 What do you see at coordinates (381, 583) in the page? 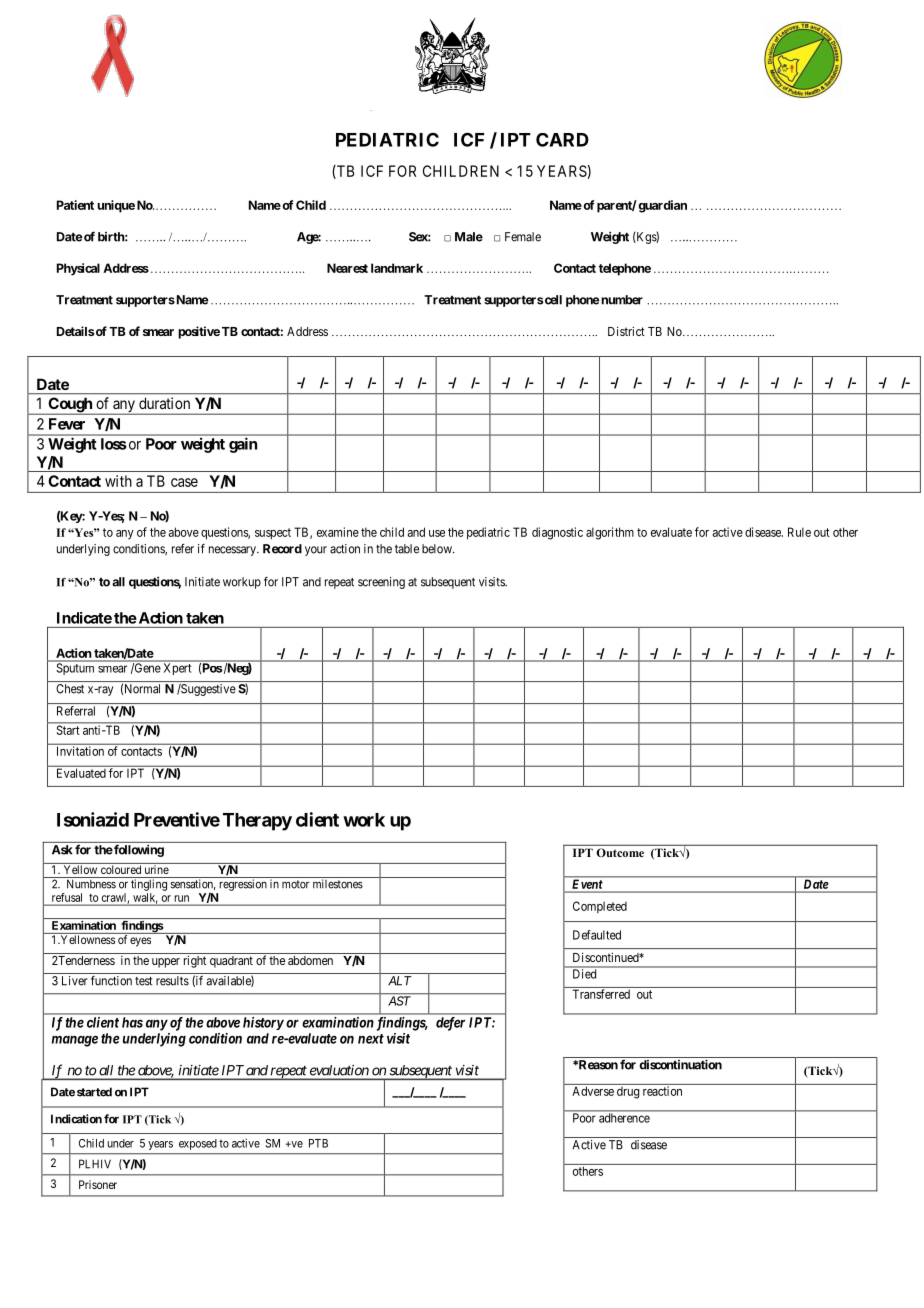
I see `screening` at bounding box center [381, 583].
